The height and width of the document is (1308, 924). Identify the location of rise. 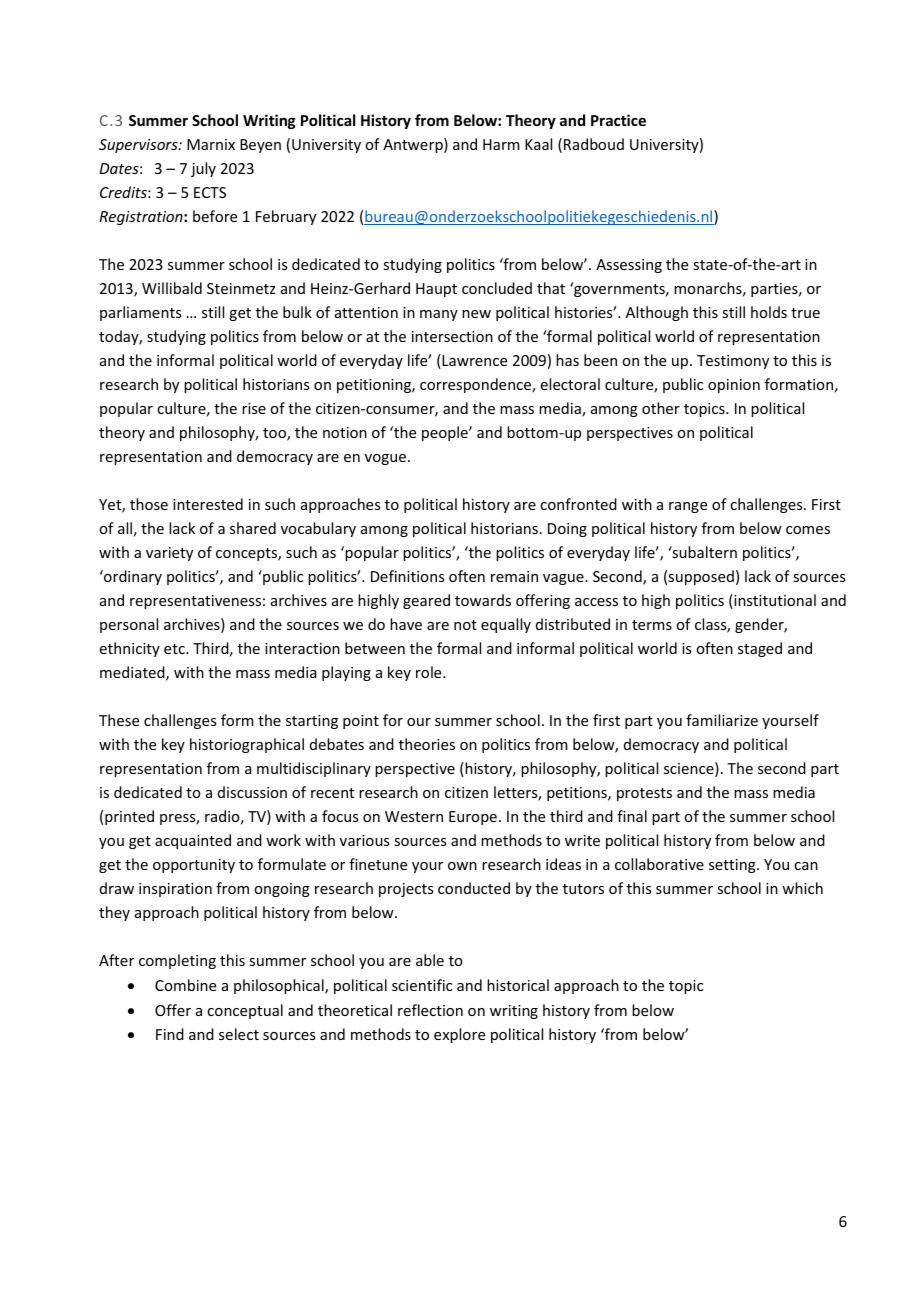
(254, 408).
